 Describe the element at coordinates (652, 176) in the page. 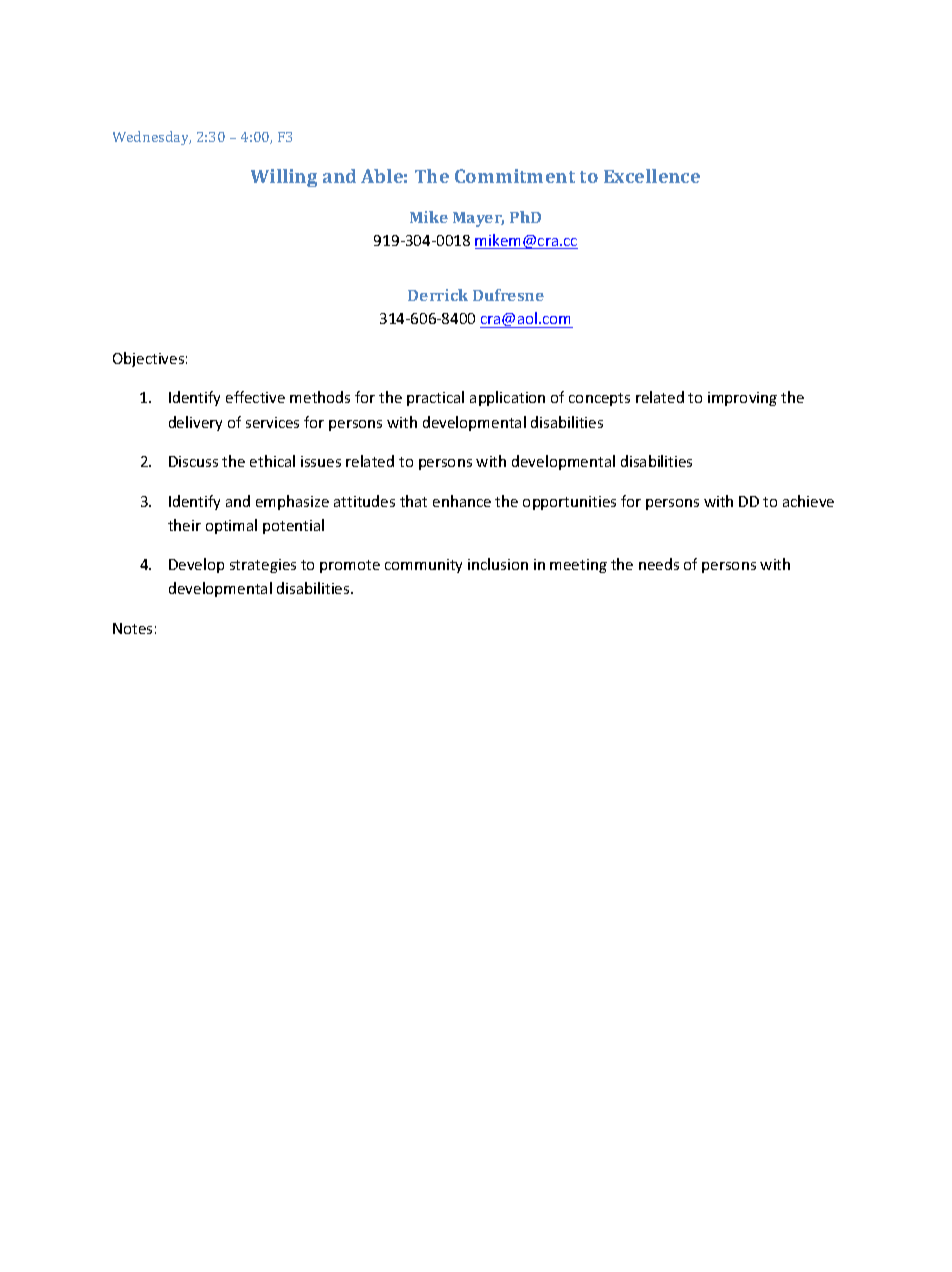

I see `Excellence` at that location.
